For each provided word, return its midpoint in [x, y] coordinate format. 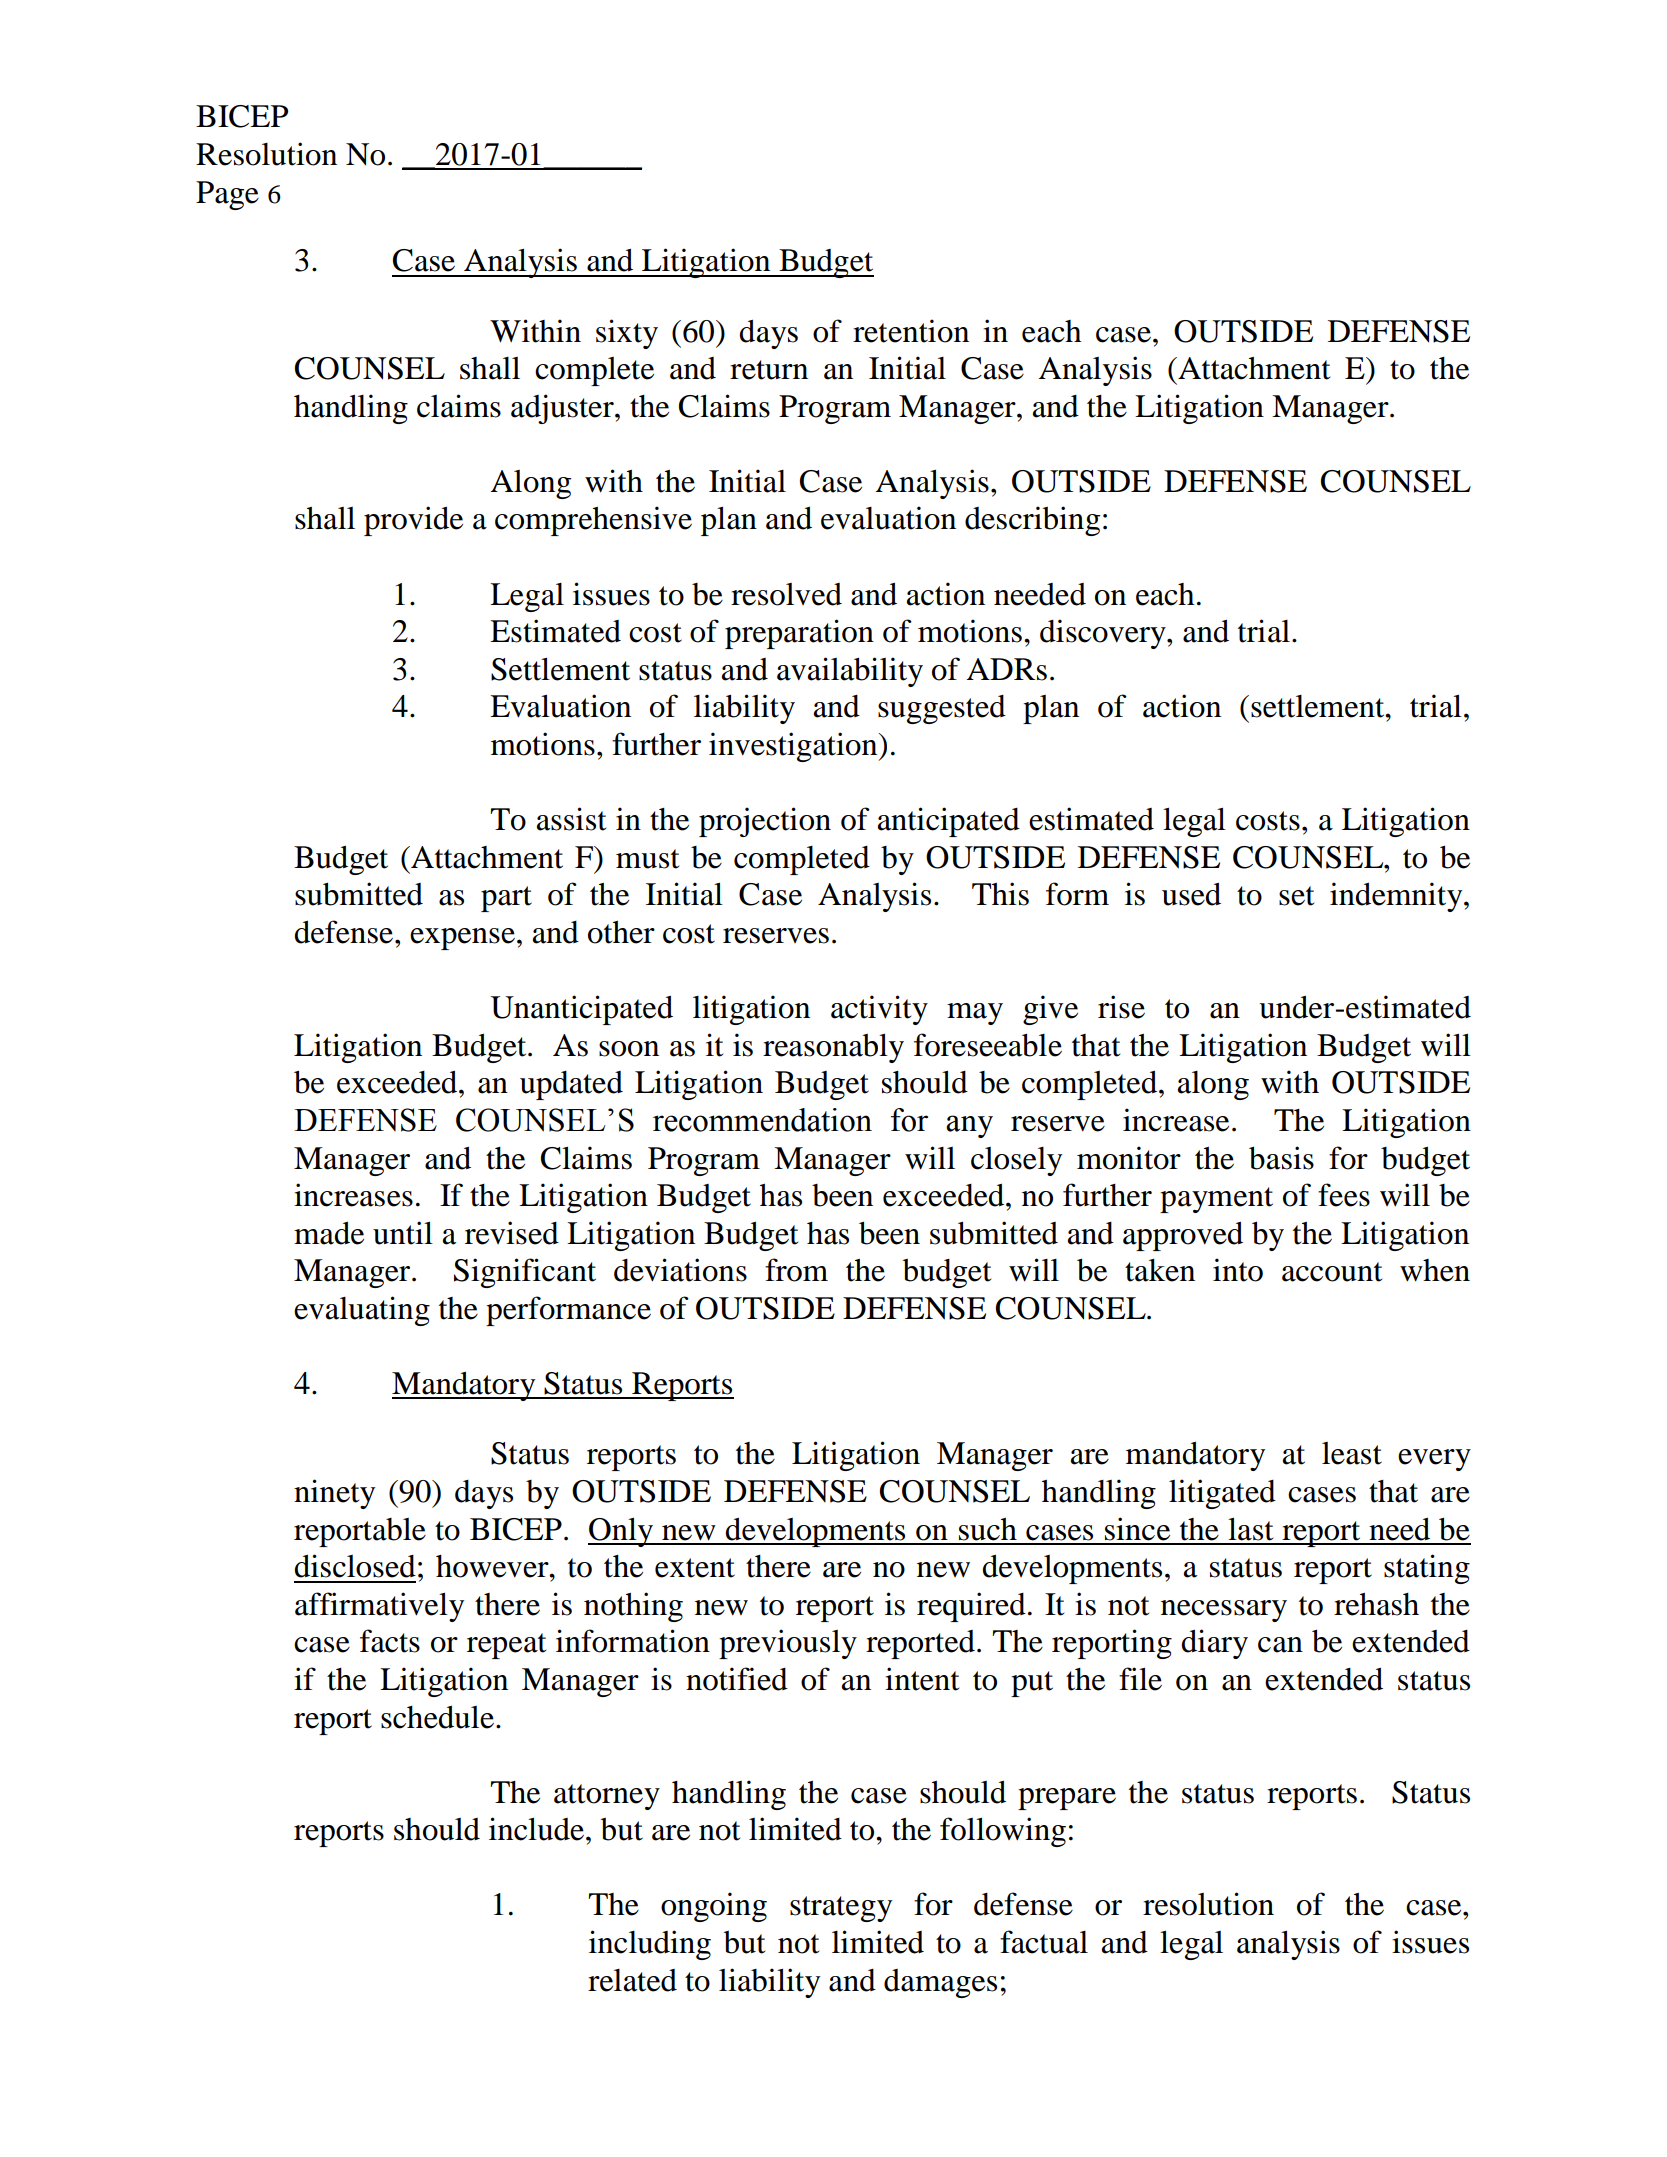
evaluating [362, 1311]
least [1352, 1453]
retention [911, 331]
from [796, 1270]
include [536, 1829]
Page [227, 195]
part [506, 899]
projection [765, 822]
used [1191, 894]
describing [1032, 521]
